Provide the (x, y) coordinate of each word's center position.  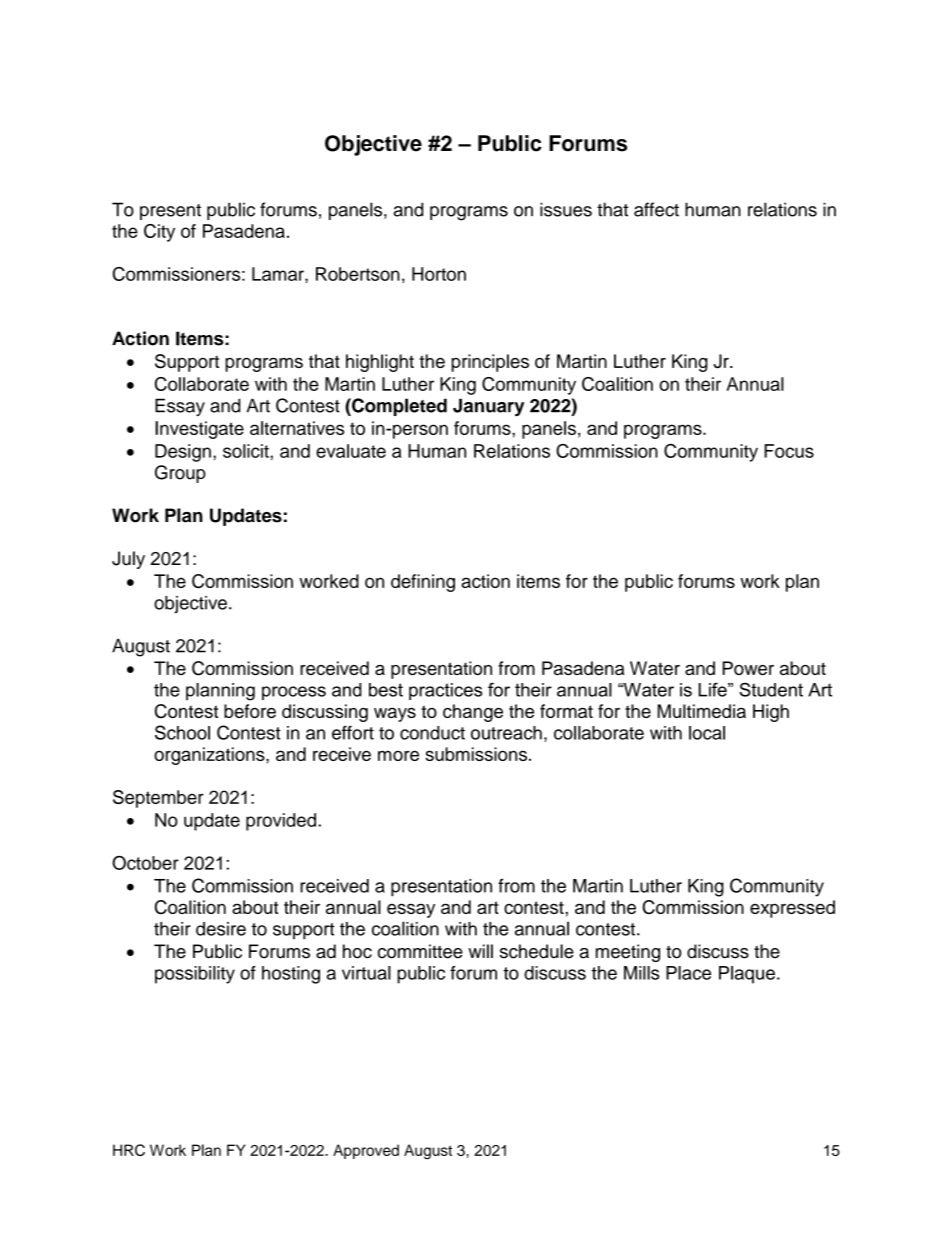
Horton (439, 274)
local (707, 733)
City (159, 233)
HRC (129, 1150)
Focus (789, 451)
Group (180, 474)
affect (656, 209)
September (158, 799)
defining (423, 583)
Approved (366, 1151)
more (398, 755)
